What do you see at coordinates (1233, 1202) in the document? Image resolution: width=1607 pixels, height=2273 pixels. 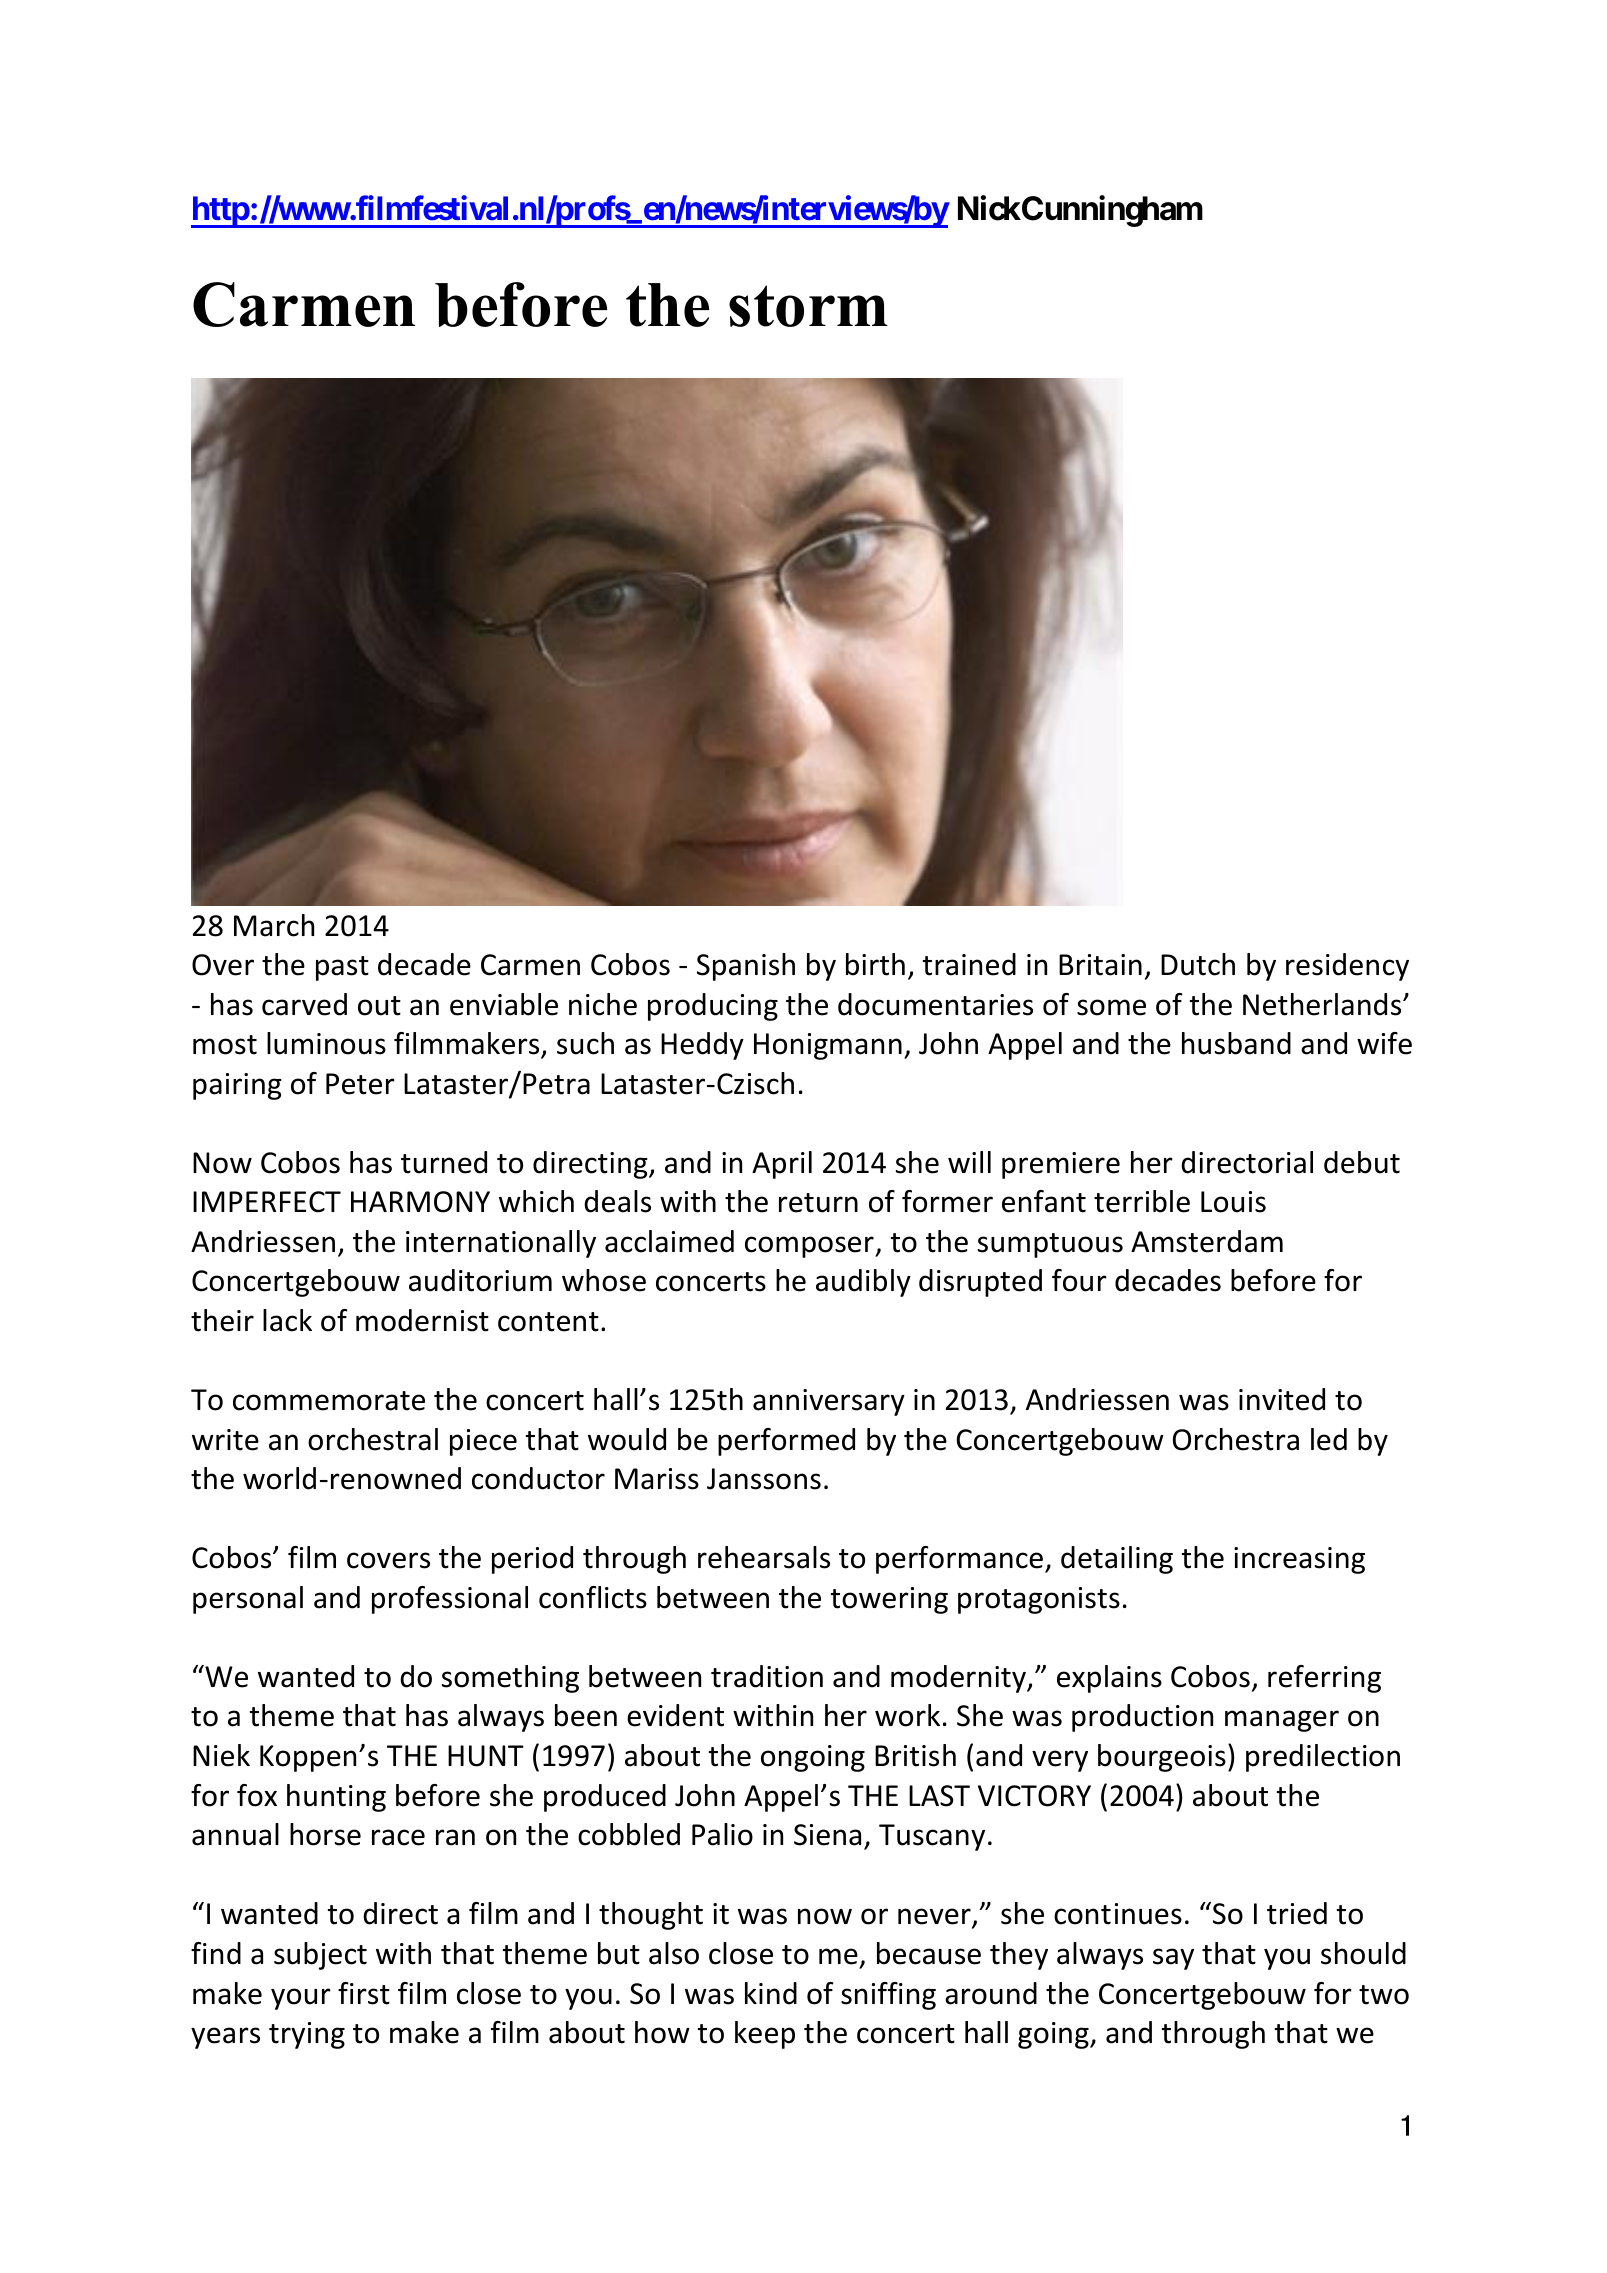 I see `Louis` at bounding box center [1233, 1202].
